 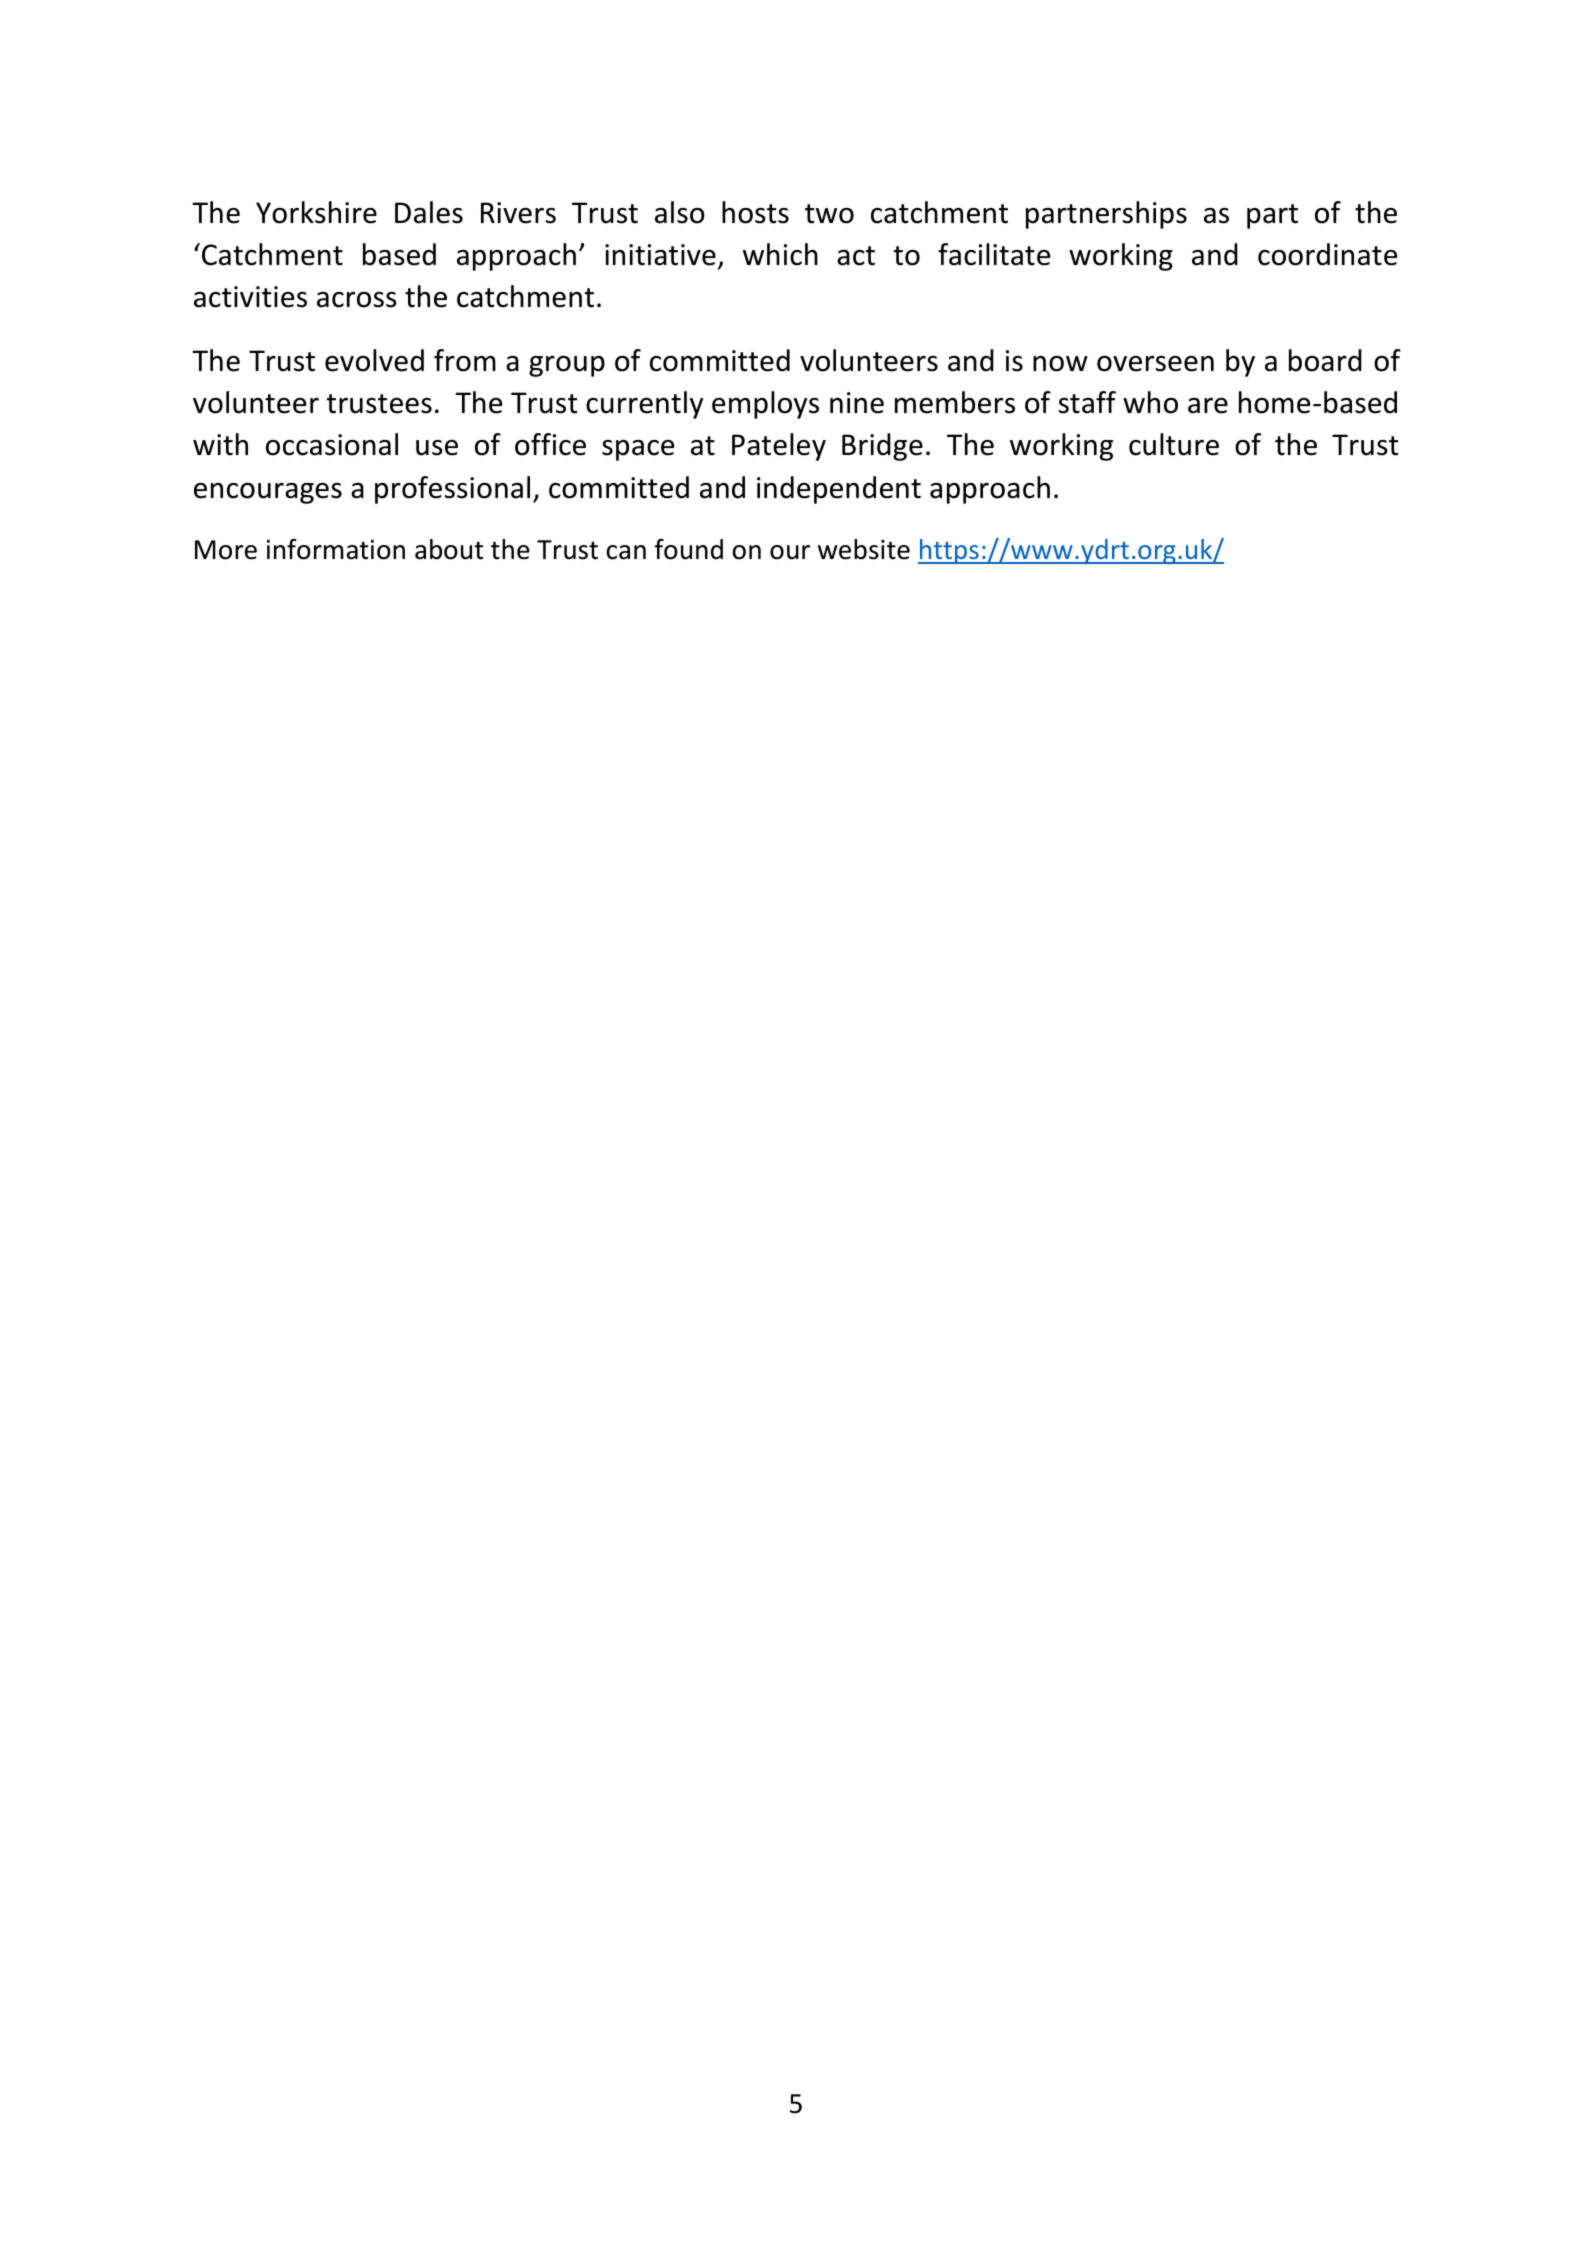 I want to click on evolved, so click(x=374, y=360).
